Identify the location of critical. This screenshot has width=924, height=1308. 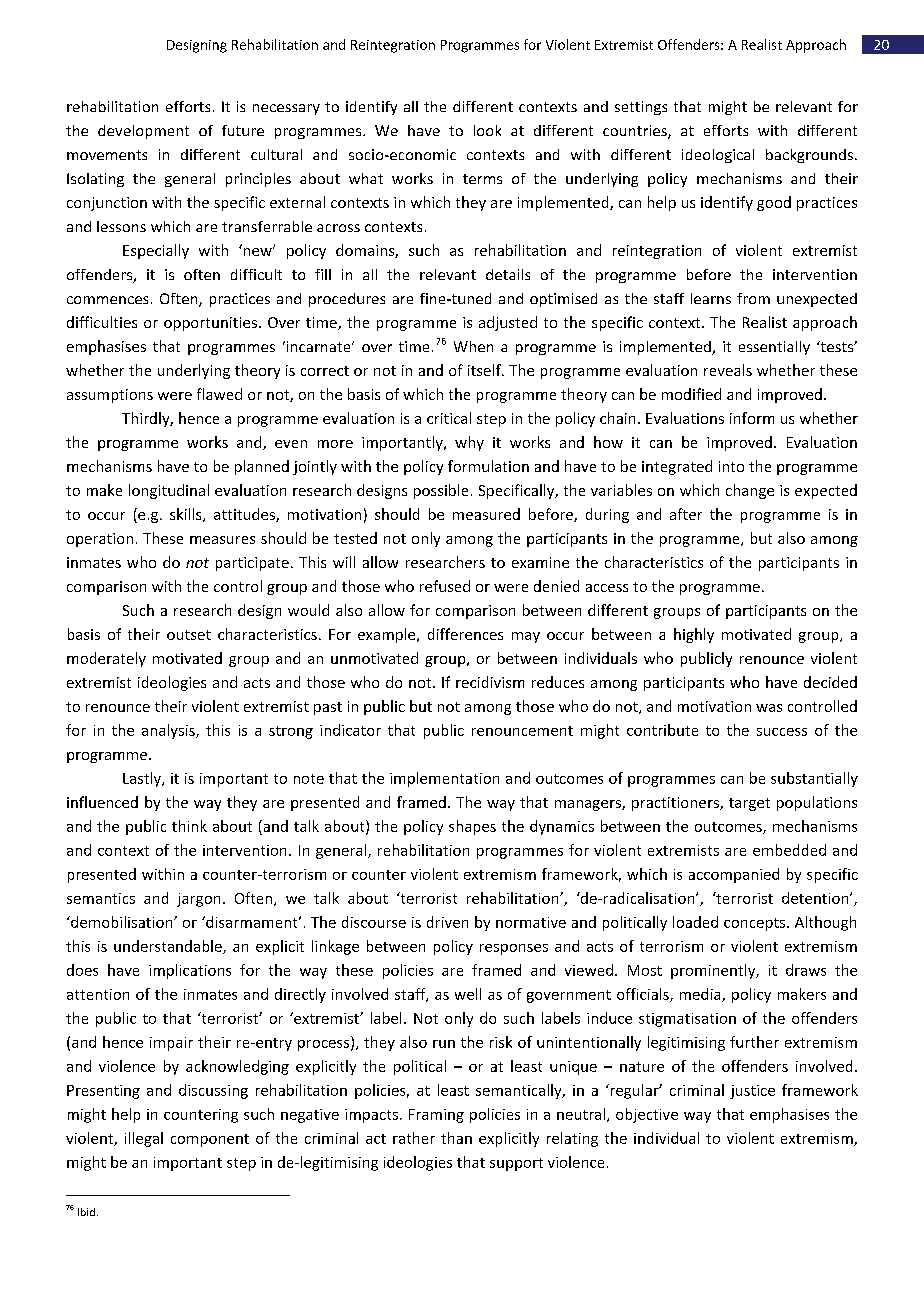
(449, 418).
